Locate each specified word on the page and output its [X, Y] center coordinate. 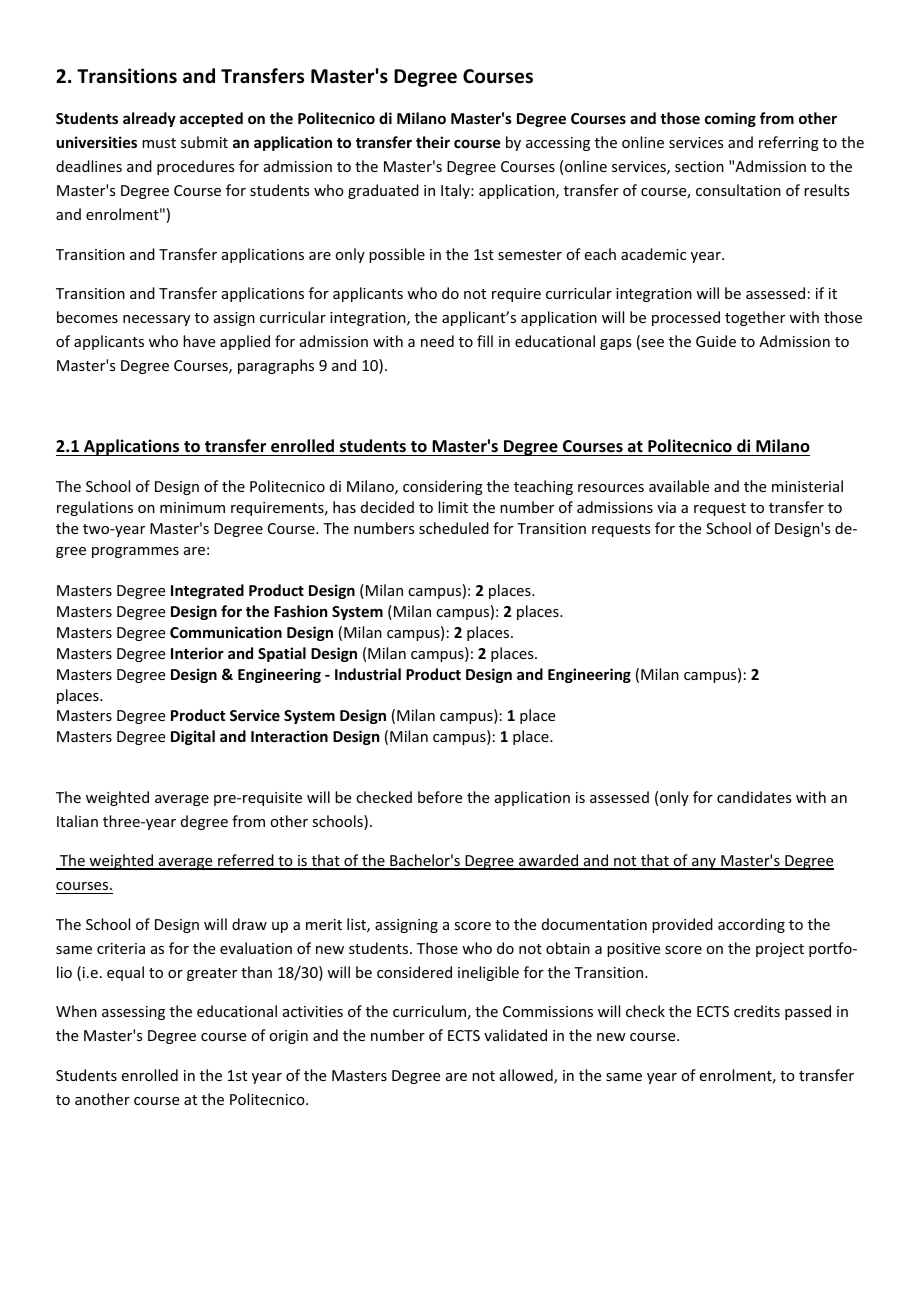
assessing [133, 1013]
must [159, 143]
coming [730, 119]
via [666, 507]
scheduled [454, 528]
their [433, 142]
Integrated [207, 591]
